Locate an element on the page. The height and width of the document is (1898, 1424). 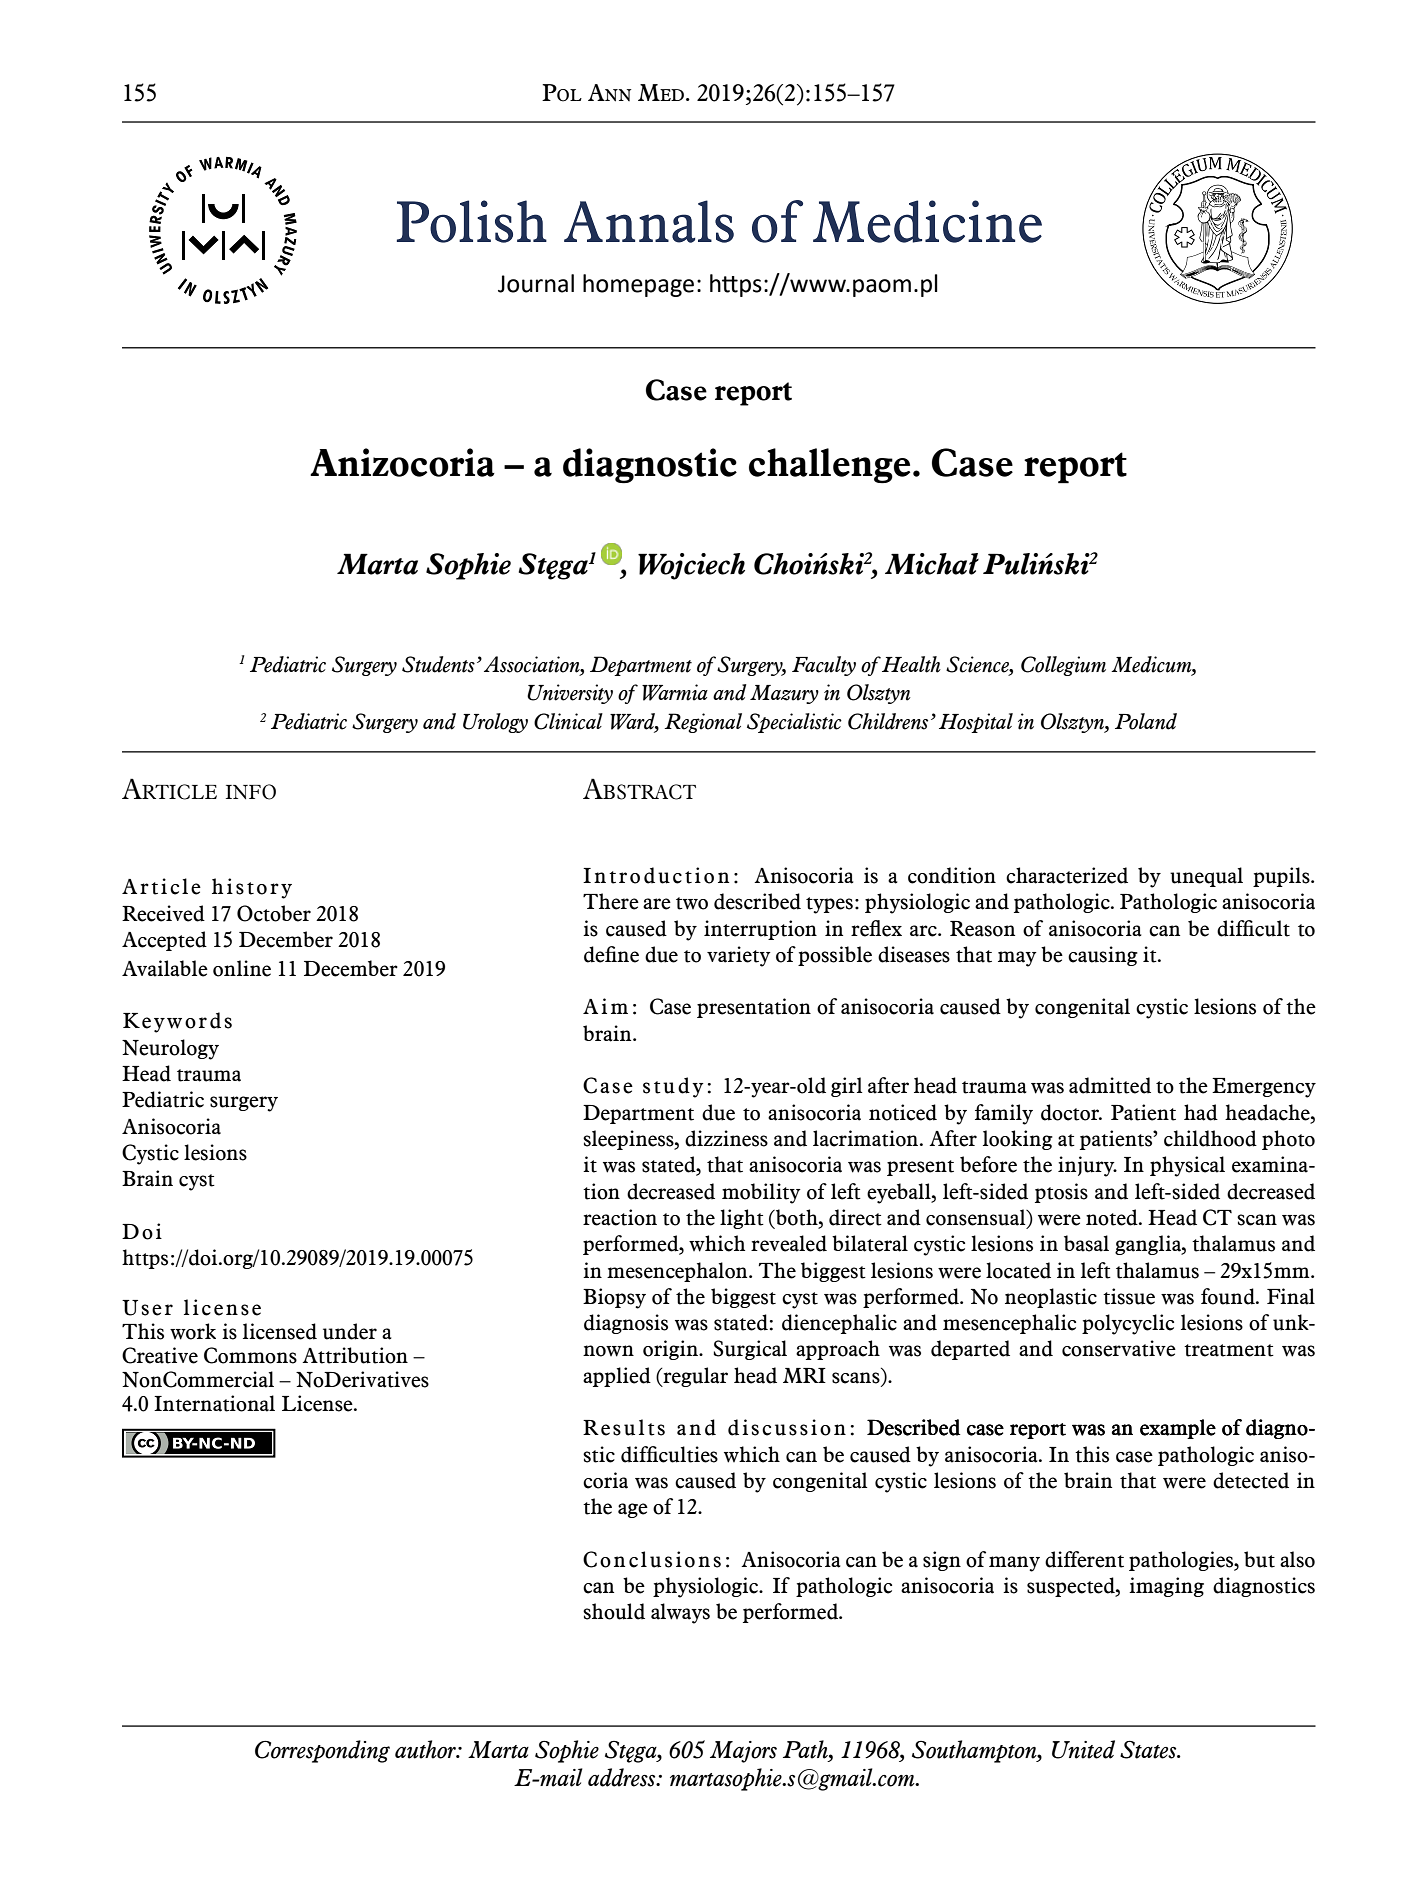
under is located at coordinates (350, 1331).
